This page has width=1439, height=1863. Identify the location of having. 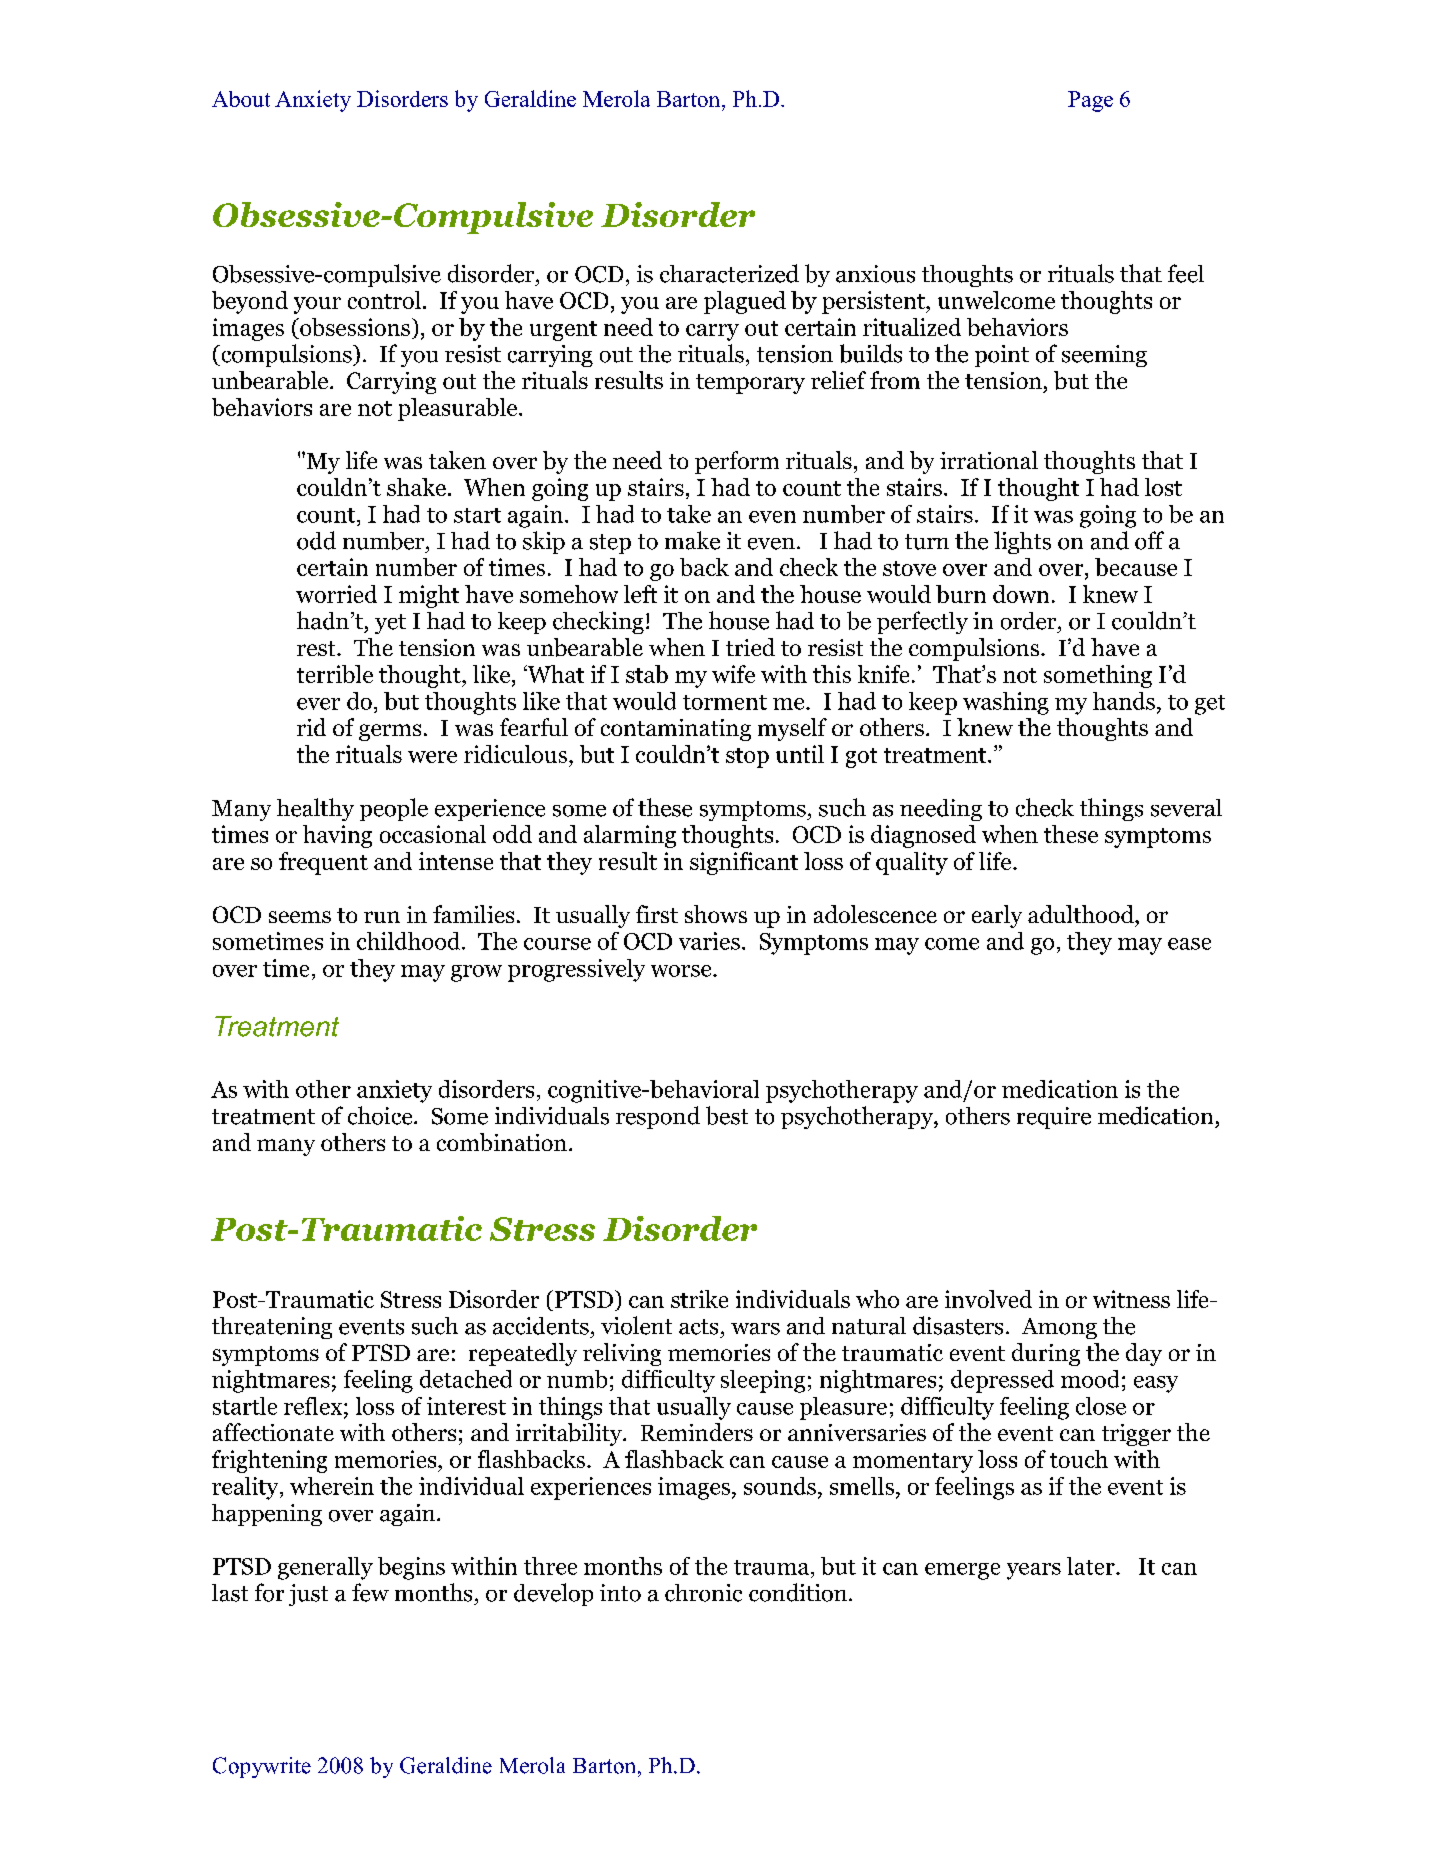
(337, 836).
